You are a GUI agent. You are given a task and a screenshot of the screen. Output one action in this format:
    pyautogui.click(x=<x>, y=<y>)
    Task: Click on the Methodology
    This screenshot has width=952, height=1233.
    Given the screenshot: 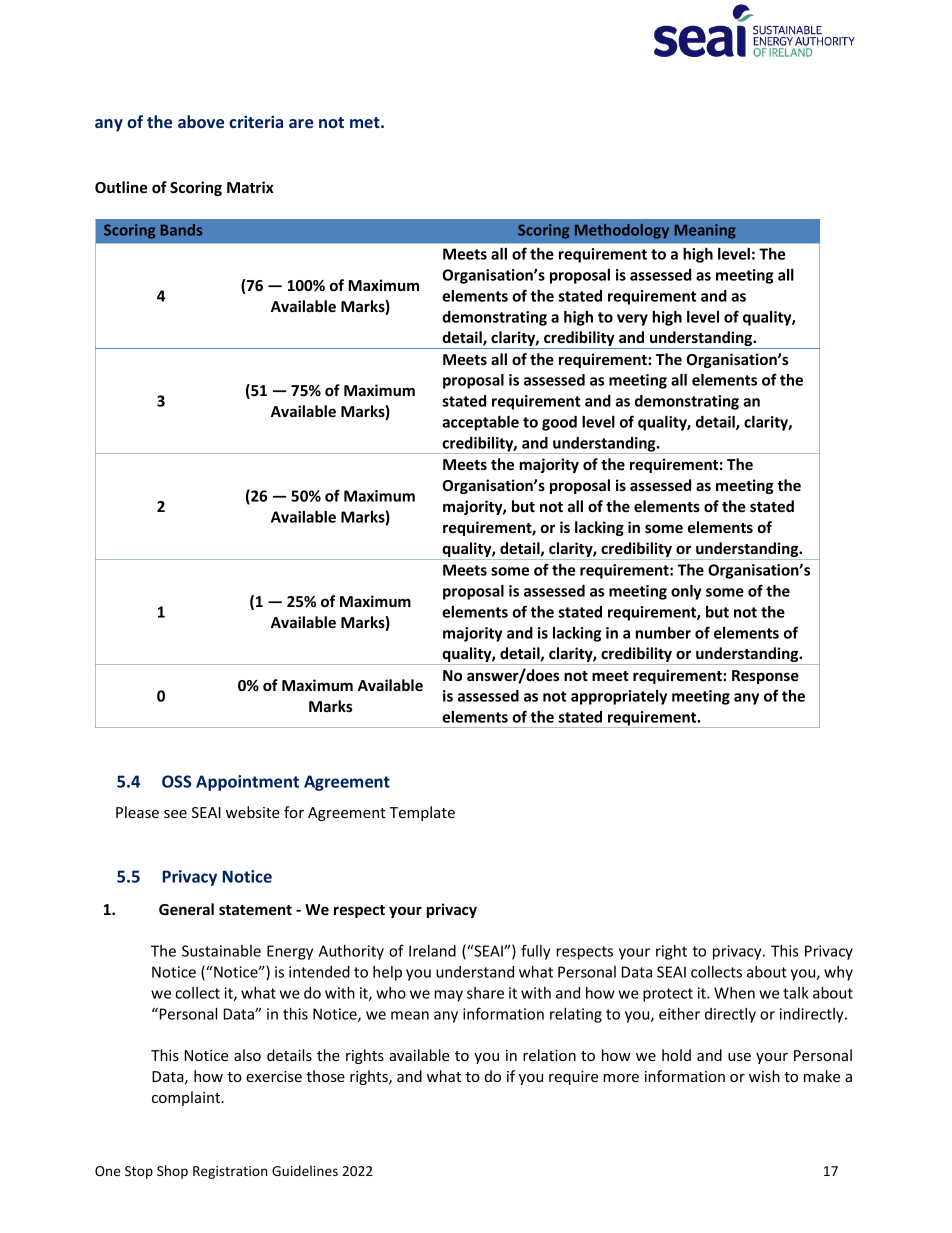 What is the action you would take?
    pyautogui.click(x=622, y=231)
